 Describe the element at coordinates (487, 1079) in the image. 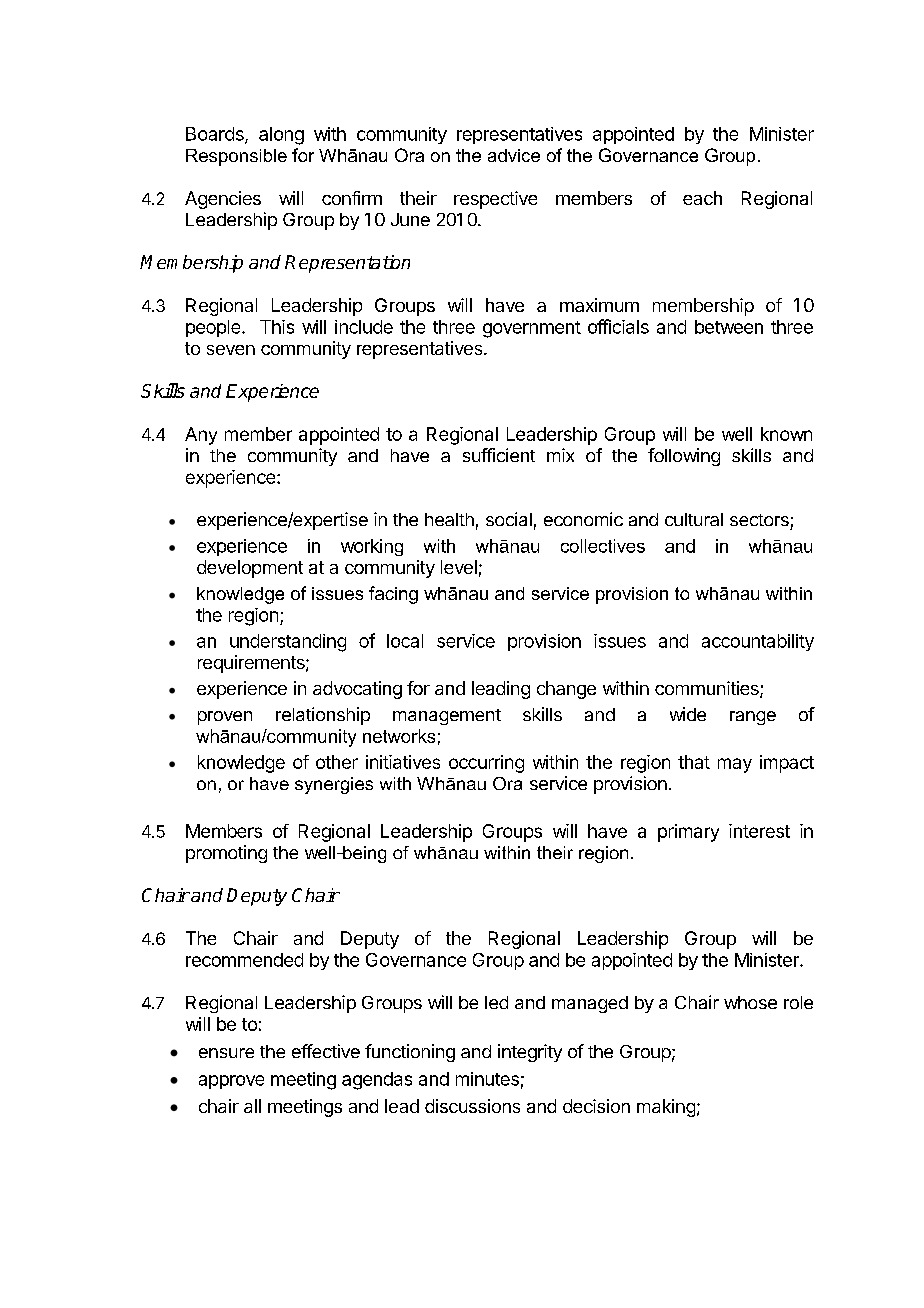

I see `minutes` at that location.
